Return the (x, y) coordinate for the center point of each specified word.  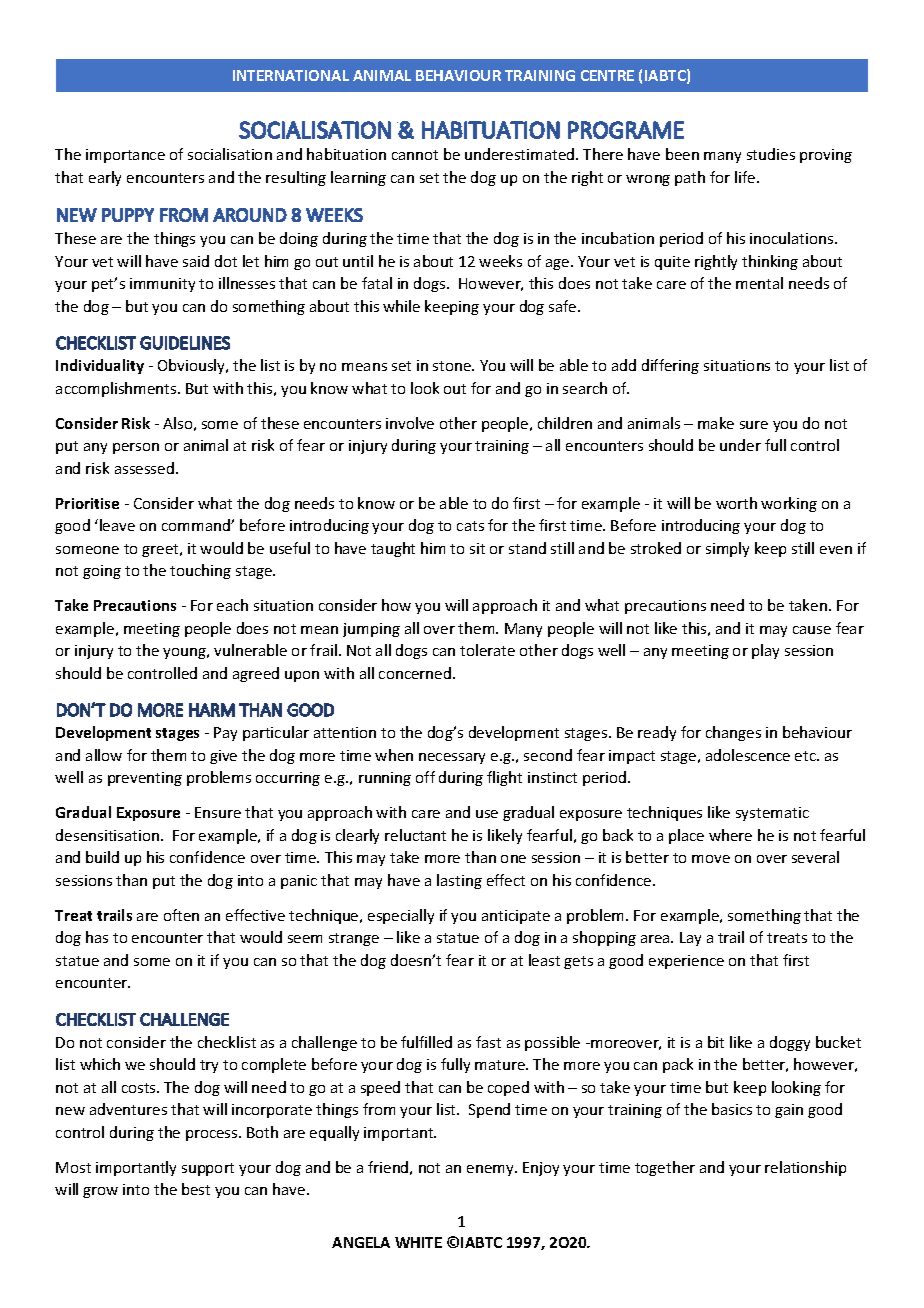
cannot (415, 155)
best (196, 1189)
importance (125, 156)
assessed (144, 468)
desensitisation (109, 835)
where (730, 835)
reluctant (415, 835)
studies (771, 154)
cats (470, 526)
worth (736, 503)
